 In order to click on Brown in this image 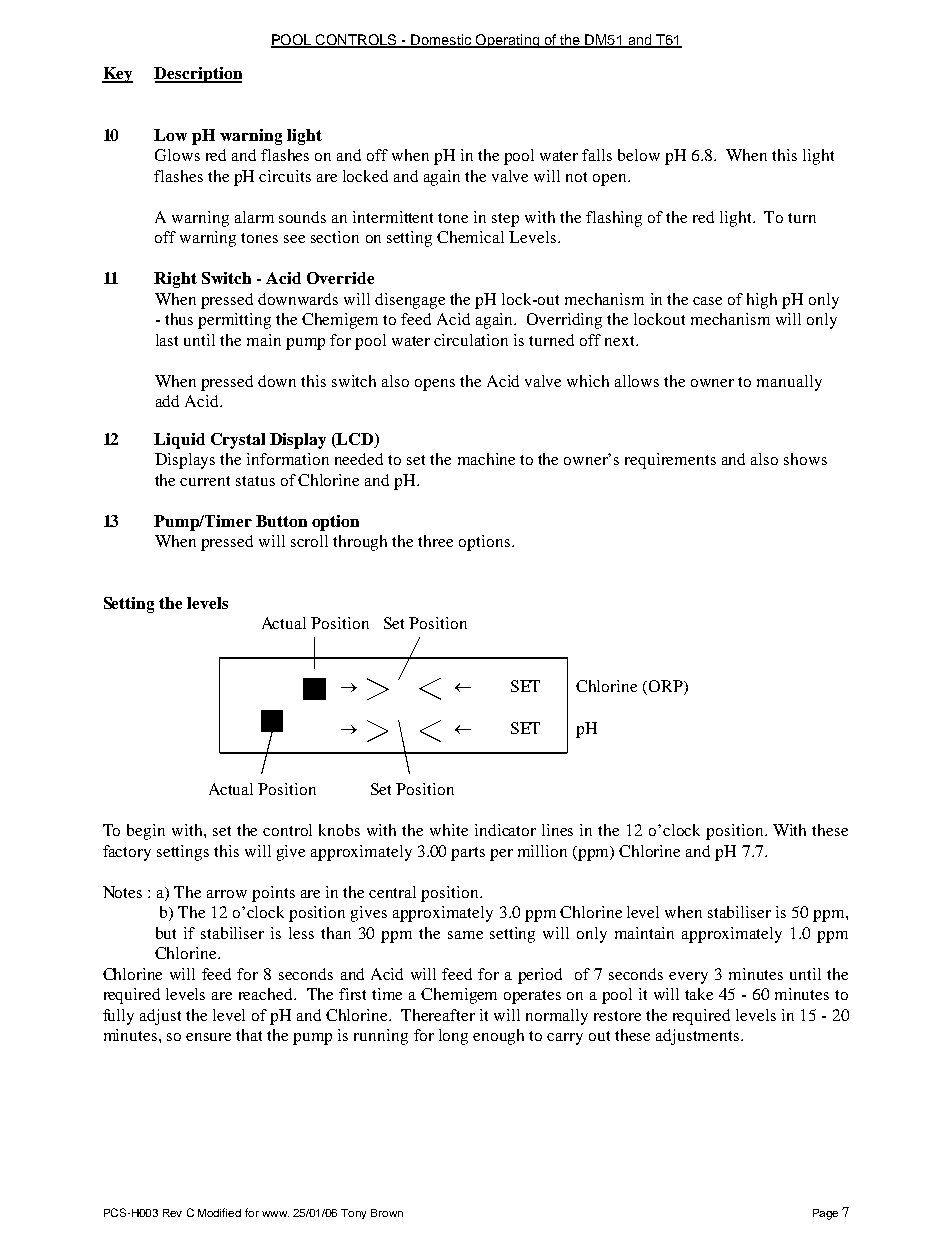, I will do `click(387, 1213)`.
